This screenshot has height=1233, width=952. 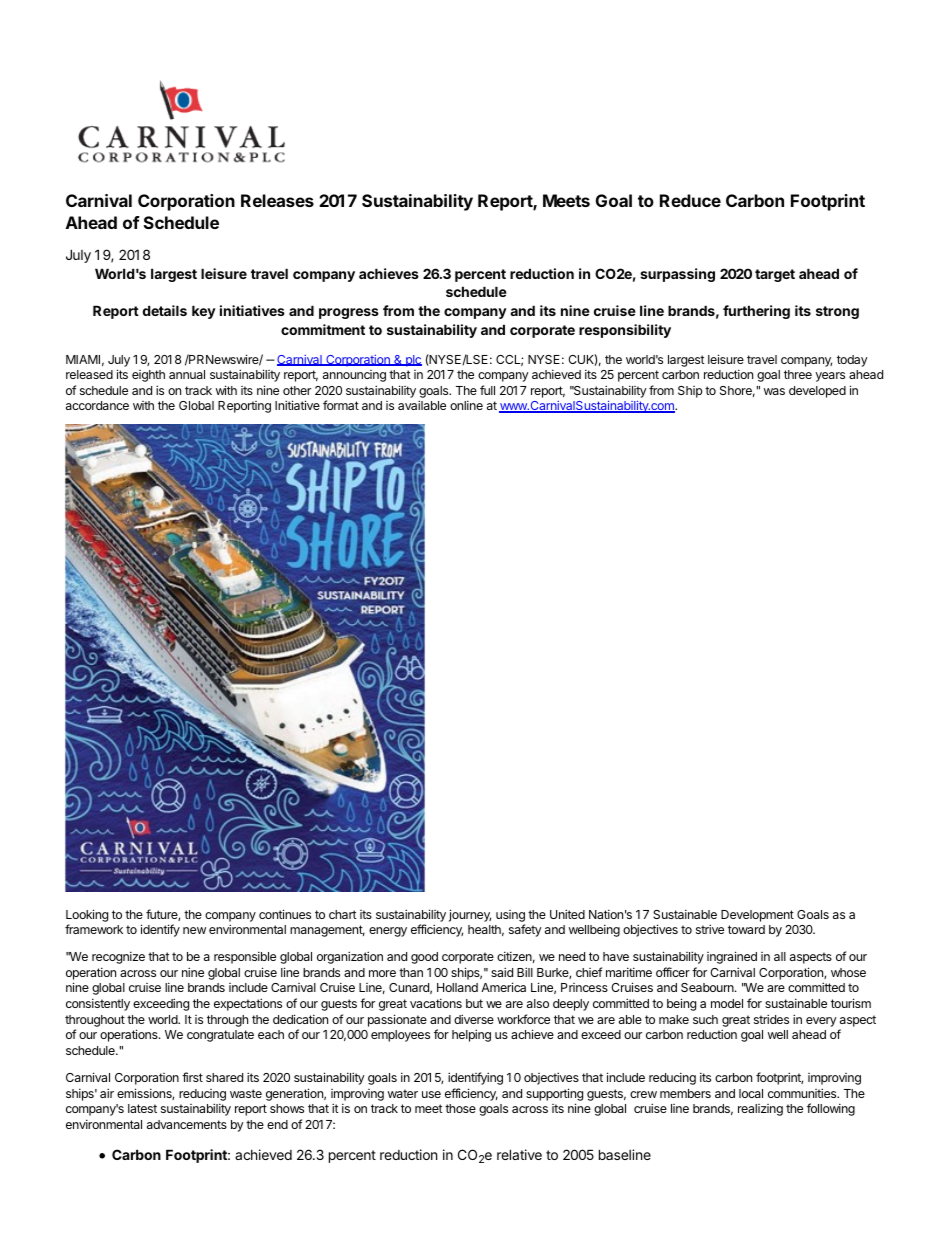 What do you see at coordinates (470, 915) in the screenshot?
I see `journey` at bounding box center [470, 915].
